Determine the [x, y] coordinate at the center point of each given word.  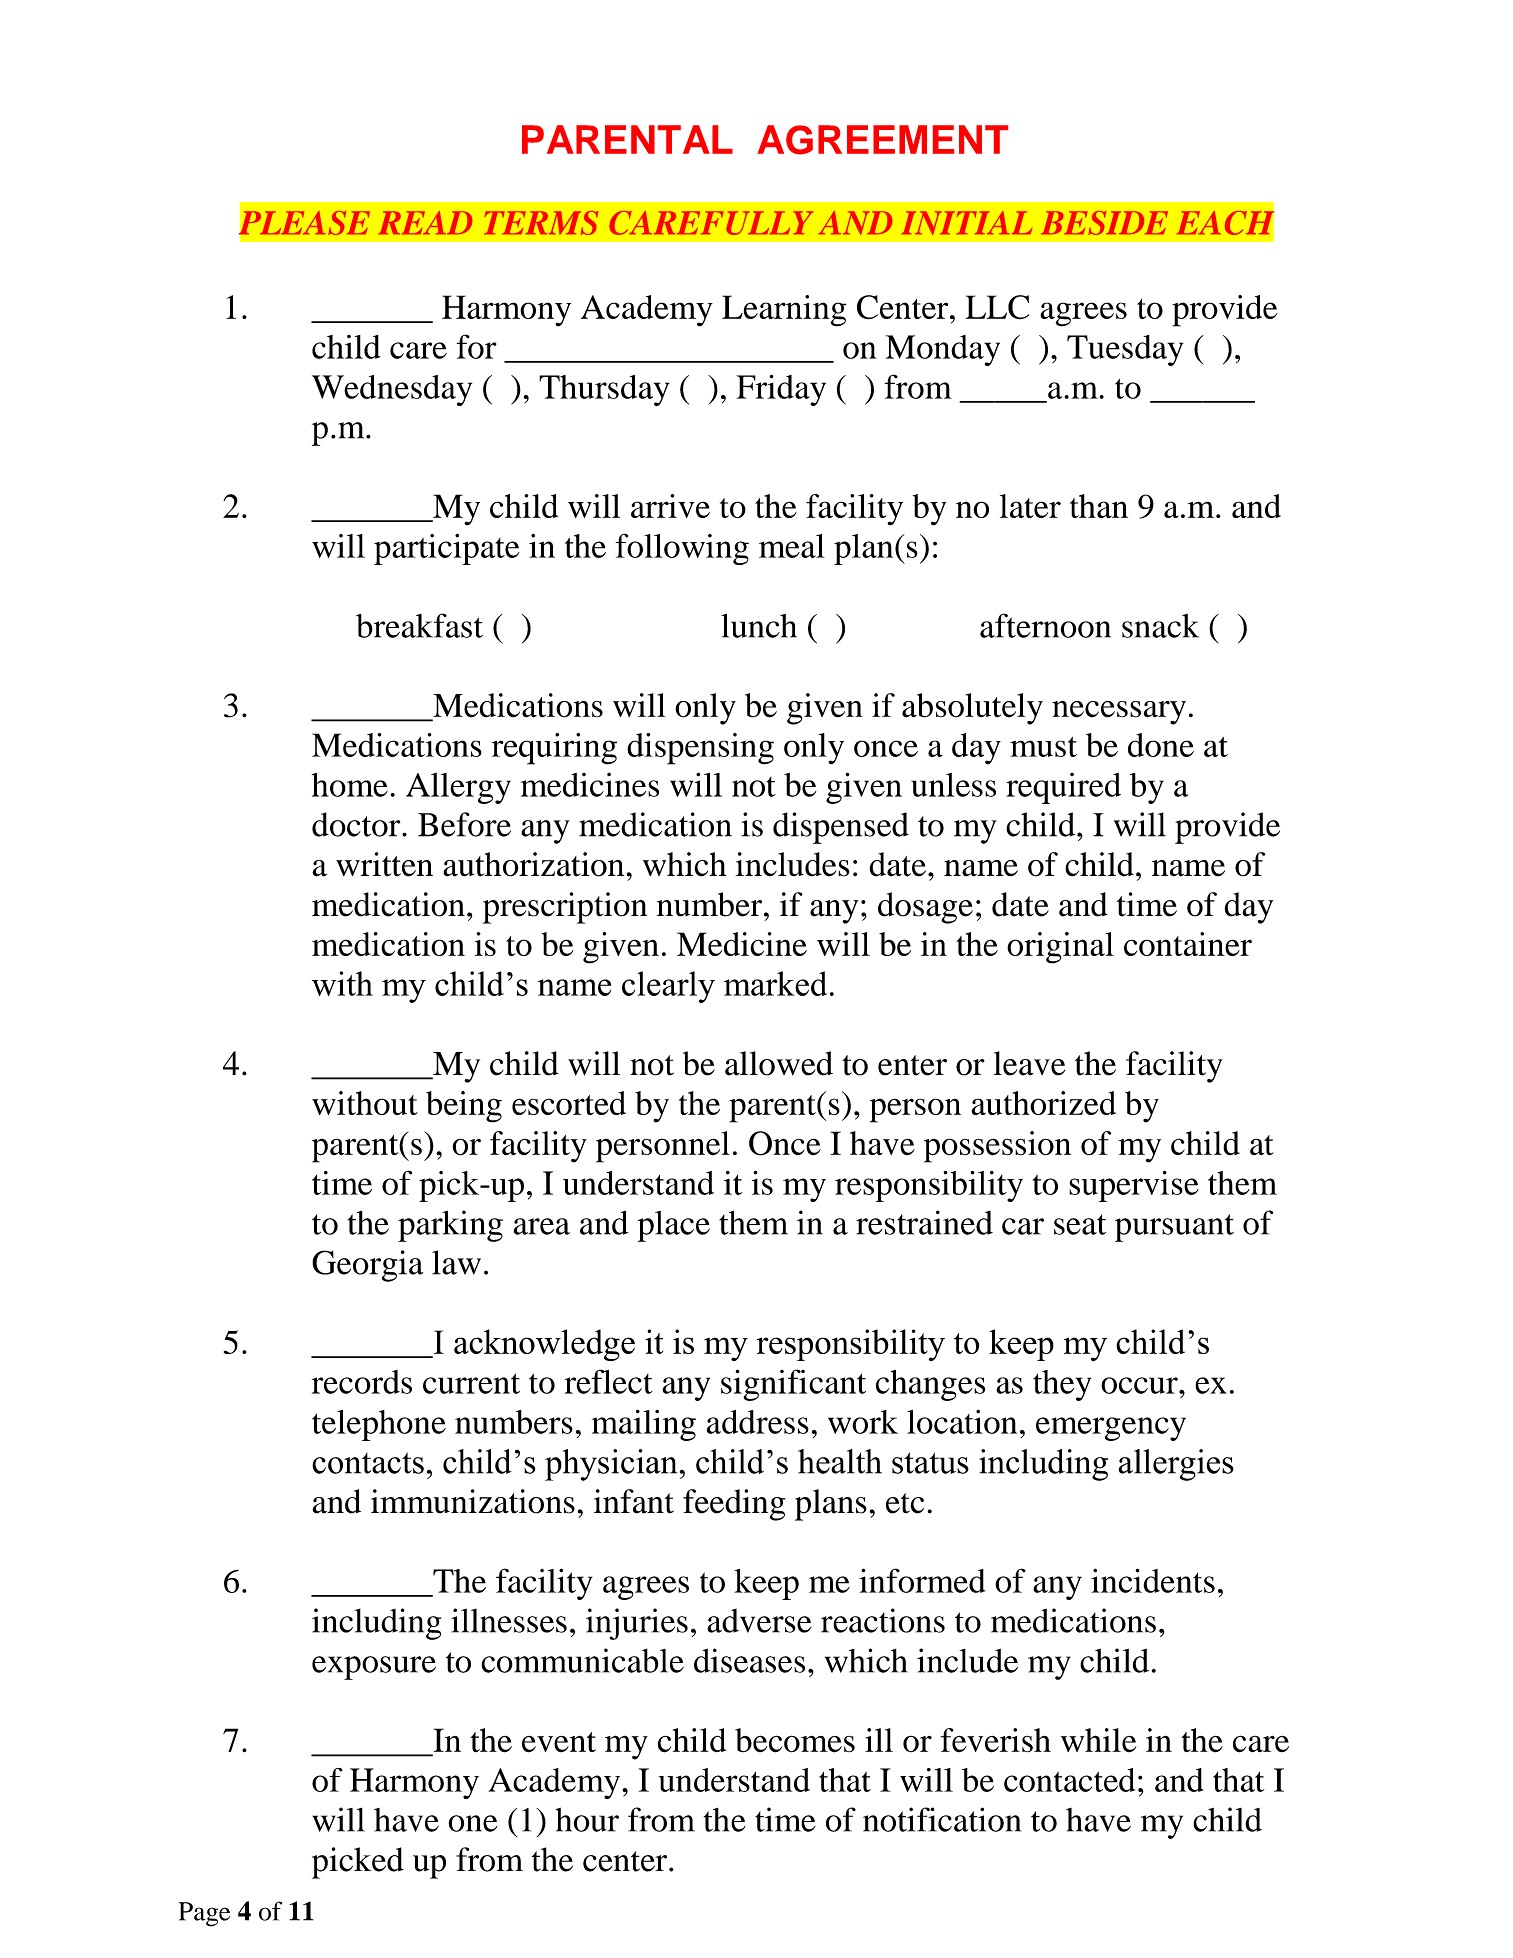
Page [204, 1914]
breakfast [419, 625]
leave [1029, 1063]
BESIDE [1104, 223]
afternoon [1045, 625]
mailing [644, 1425]
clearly [668, 987]
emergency [1111, 1429]
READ [425, 222]
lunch [759, 626]
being [464, 1107]
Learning [784, 311]
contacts [368, 1463]
